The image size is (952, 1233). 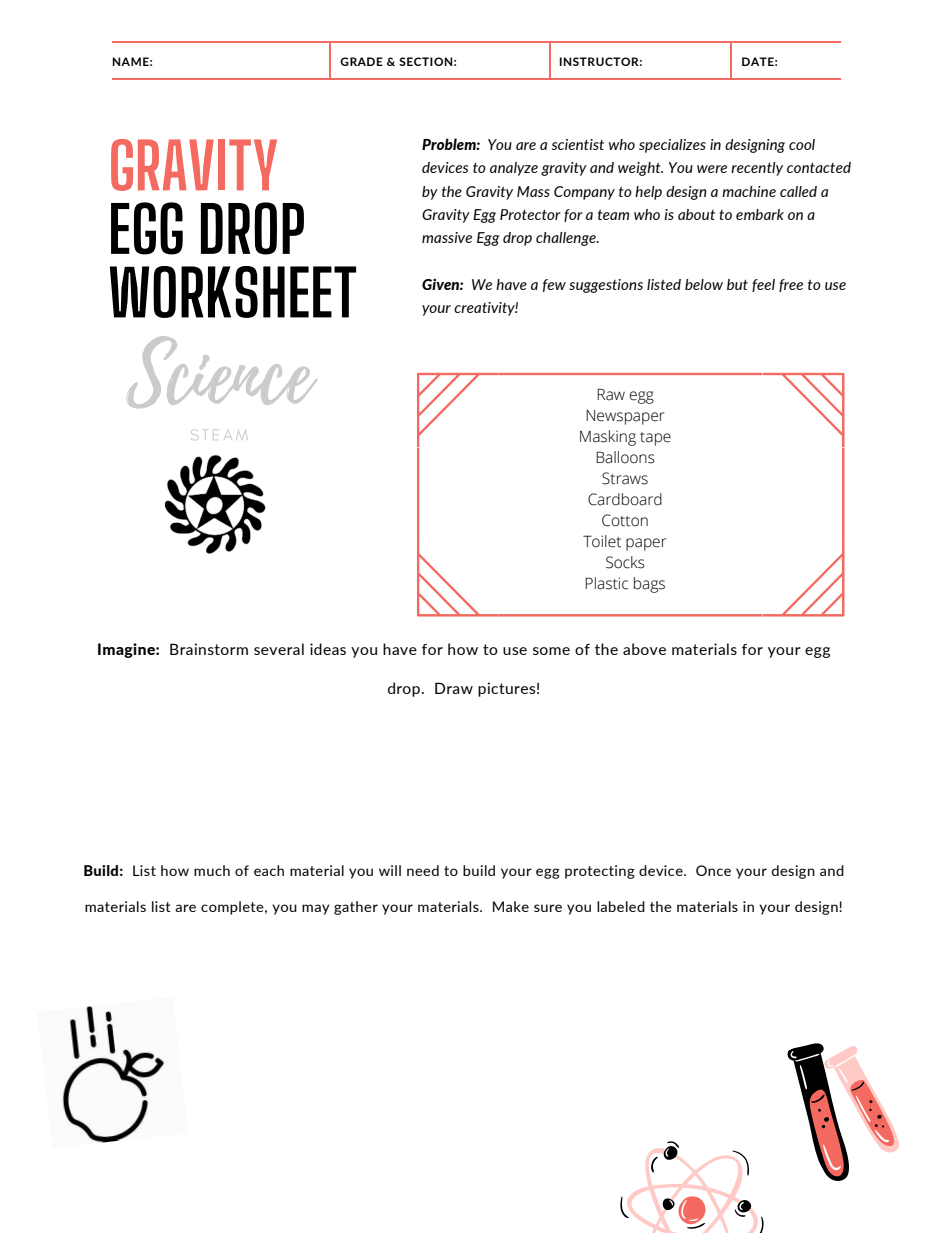 I want to click on several, so click(x=279, y=649).
